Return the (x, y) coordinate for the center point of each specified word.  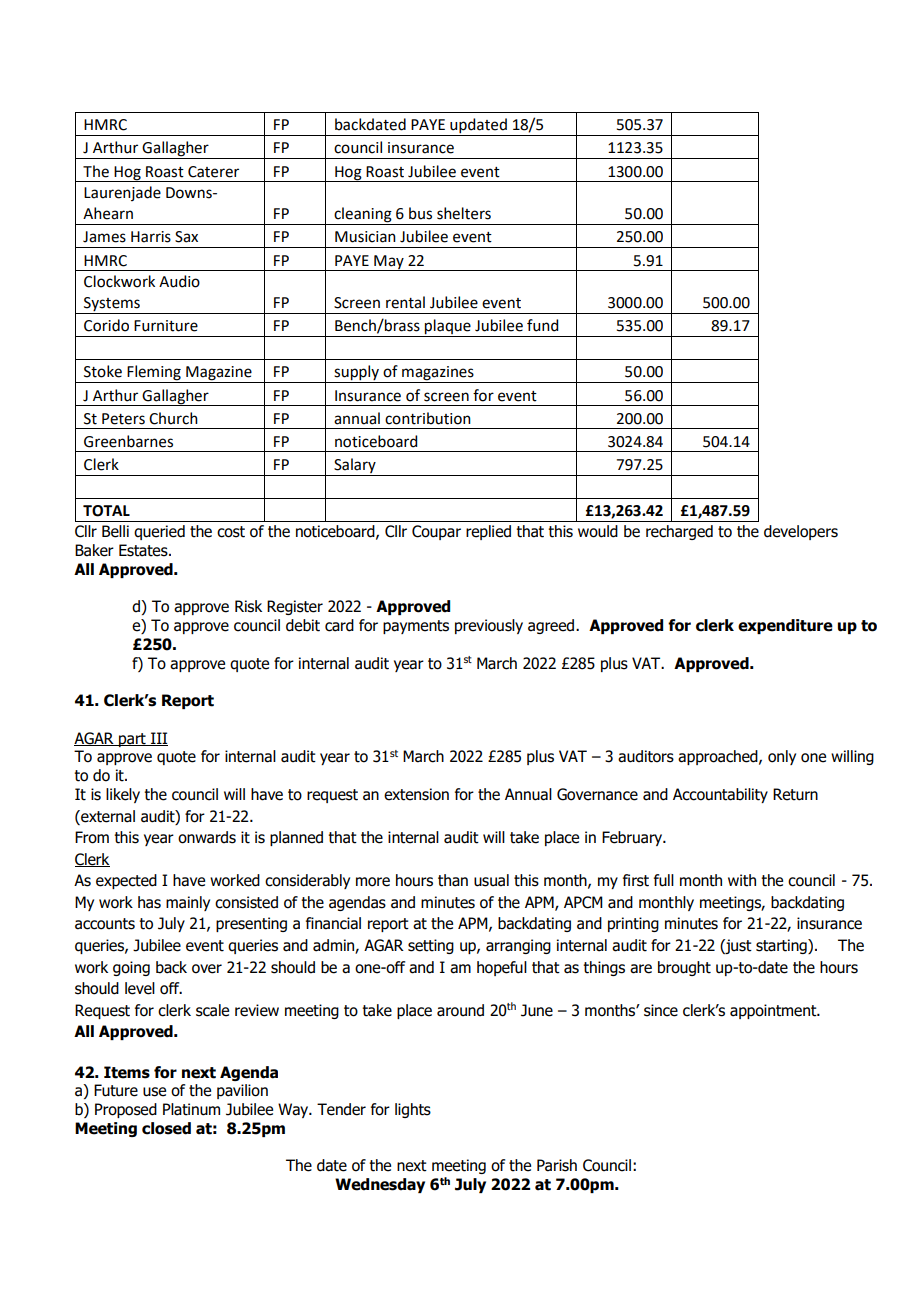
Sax (186, 237)
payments (416, 627)
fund (542, 325)
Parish (557, 1165)
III (158, 739)
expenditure (785, 626)
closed (166, 1128)
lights (413, 1110)
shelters (464, 213)
